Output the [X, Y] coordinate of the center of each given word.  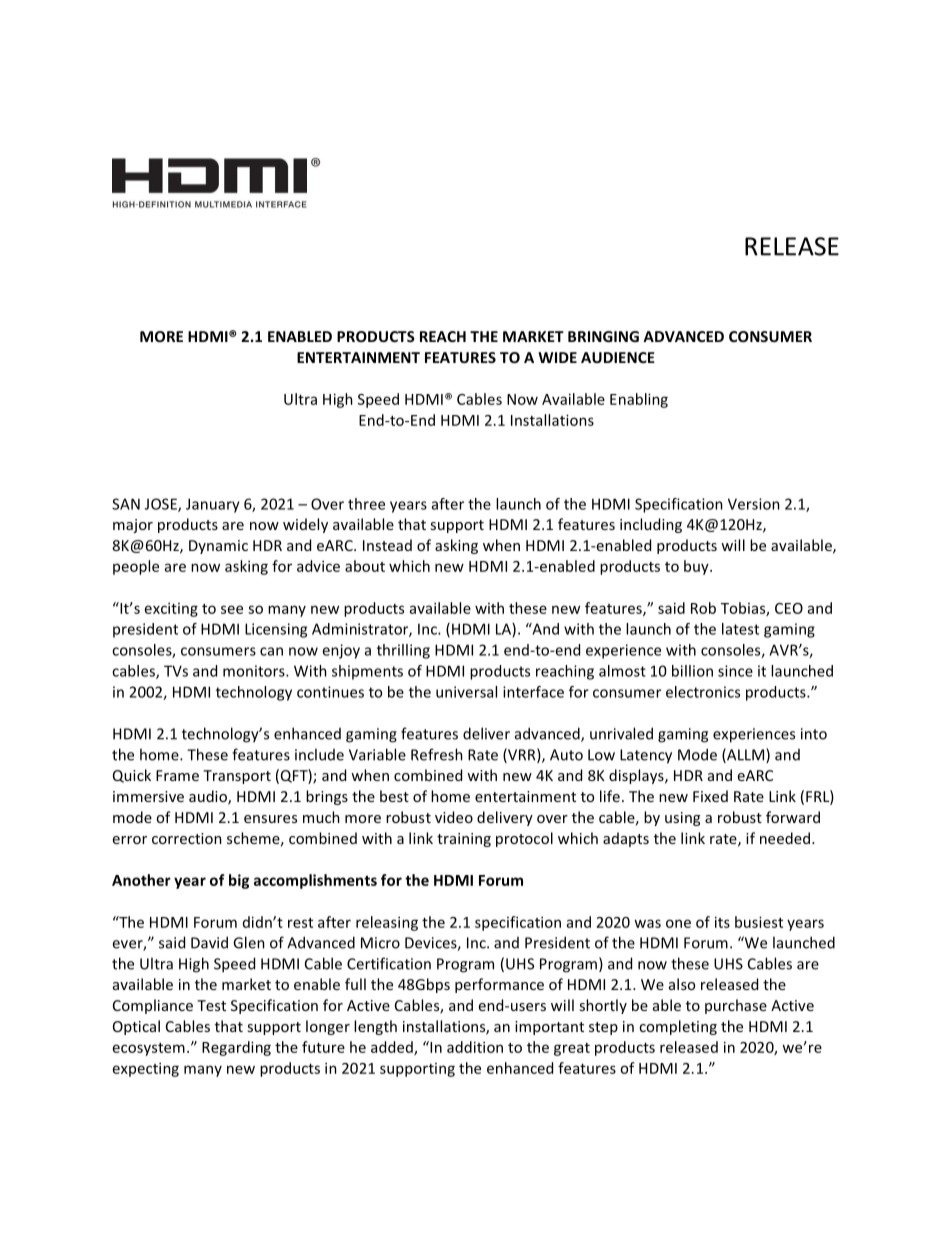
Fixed [710, 796]
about [365, 566]
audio [209, 797]
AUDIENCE [618, 357]
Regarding [236, 1048]
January [213, 505]
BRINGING [603, 336]
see [232, 609]
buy [697, 567]
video [454, 817]
